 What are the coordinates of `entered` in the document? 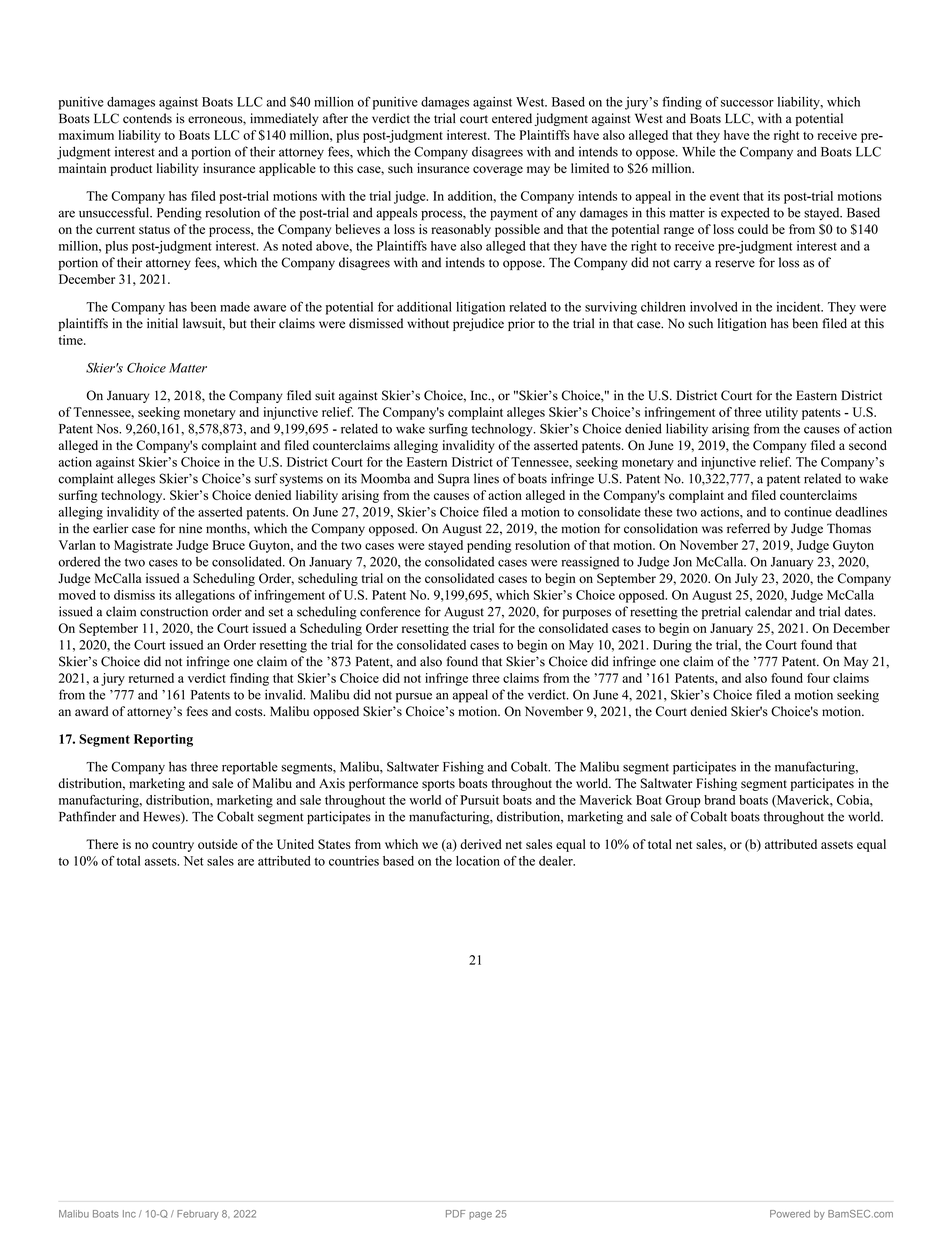 It's located at (512, 118).
